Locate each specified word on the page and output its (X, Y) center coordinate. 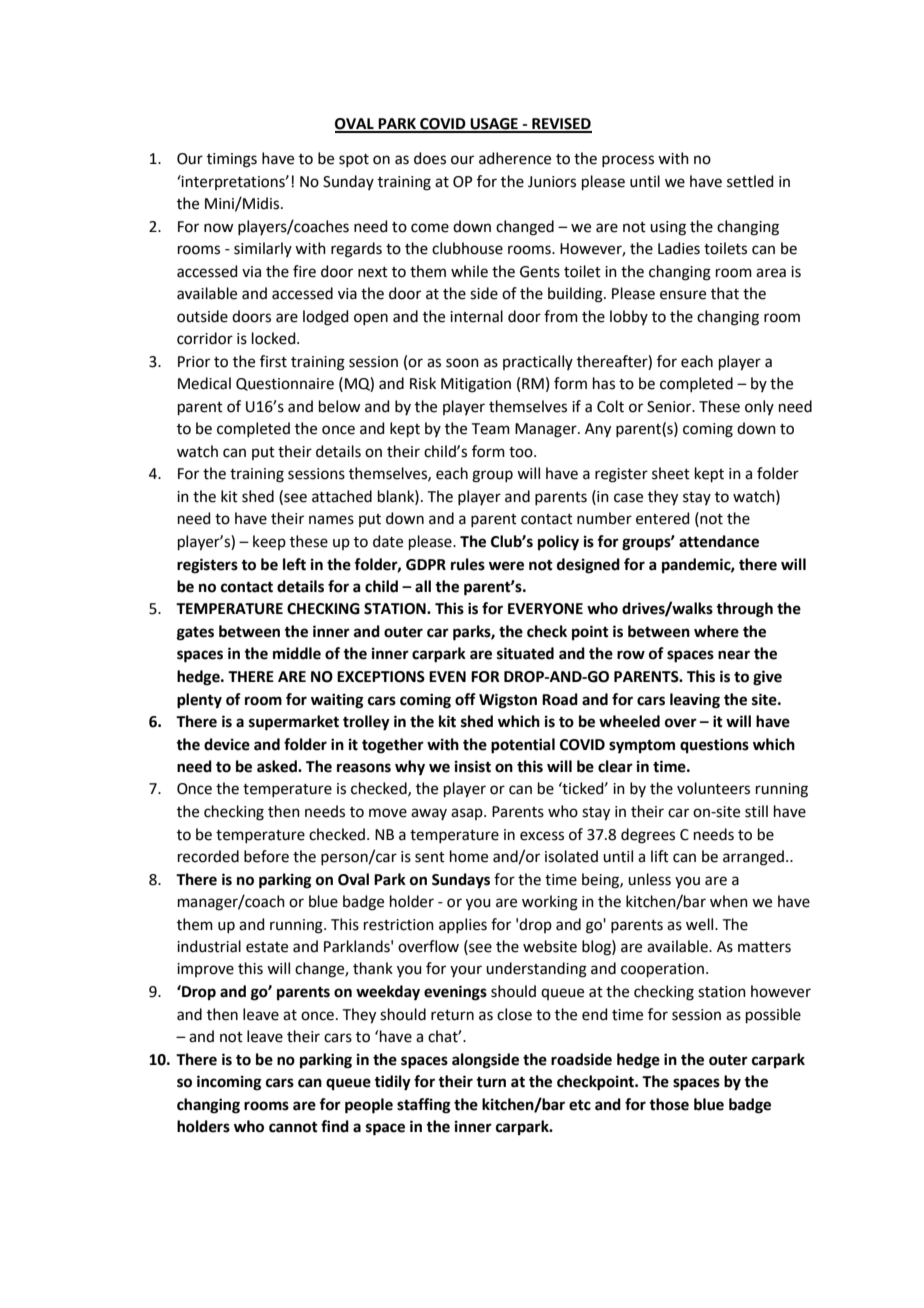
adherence (515, 158)
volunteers (713, 788)
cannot (293, 1127)
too (522, 452)
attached (342, 496)
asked (278, 766)
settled (750, 181)
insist (473, 766)
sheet (671, 473)
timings (232, 160)
